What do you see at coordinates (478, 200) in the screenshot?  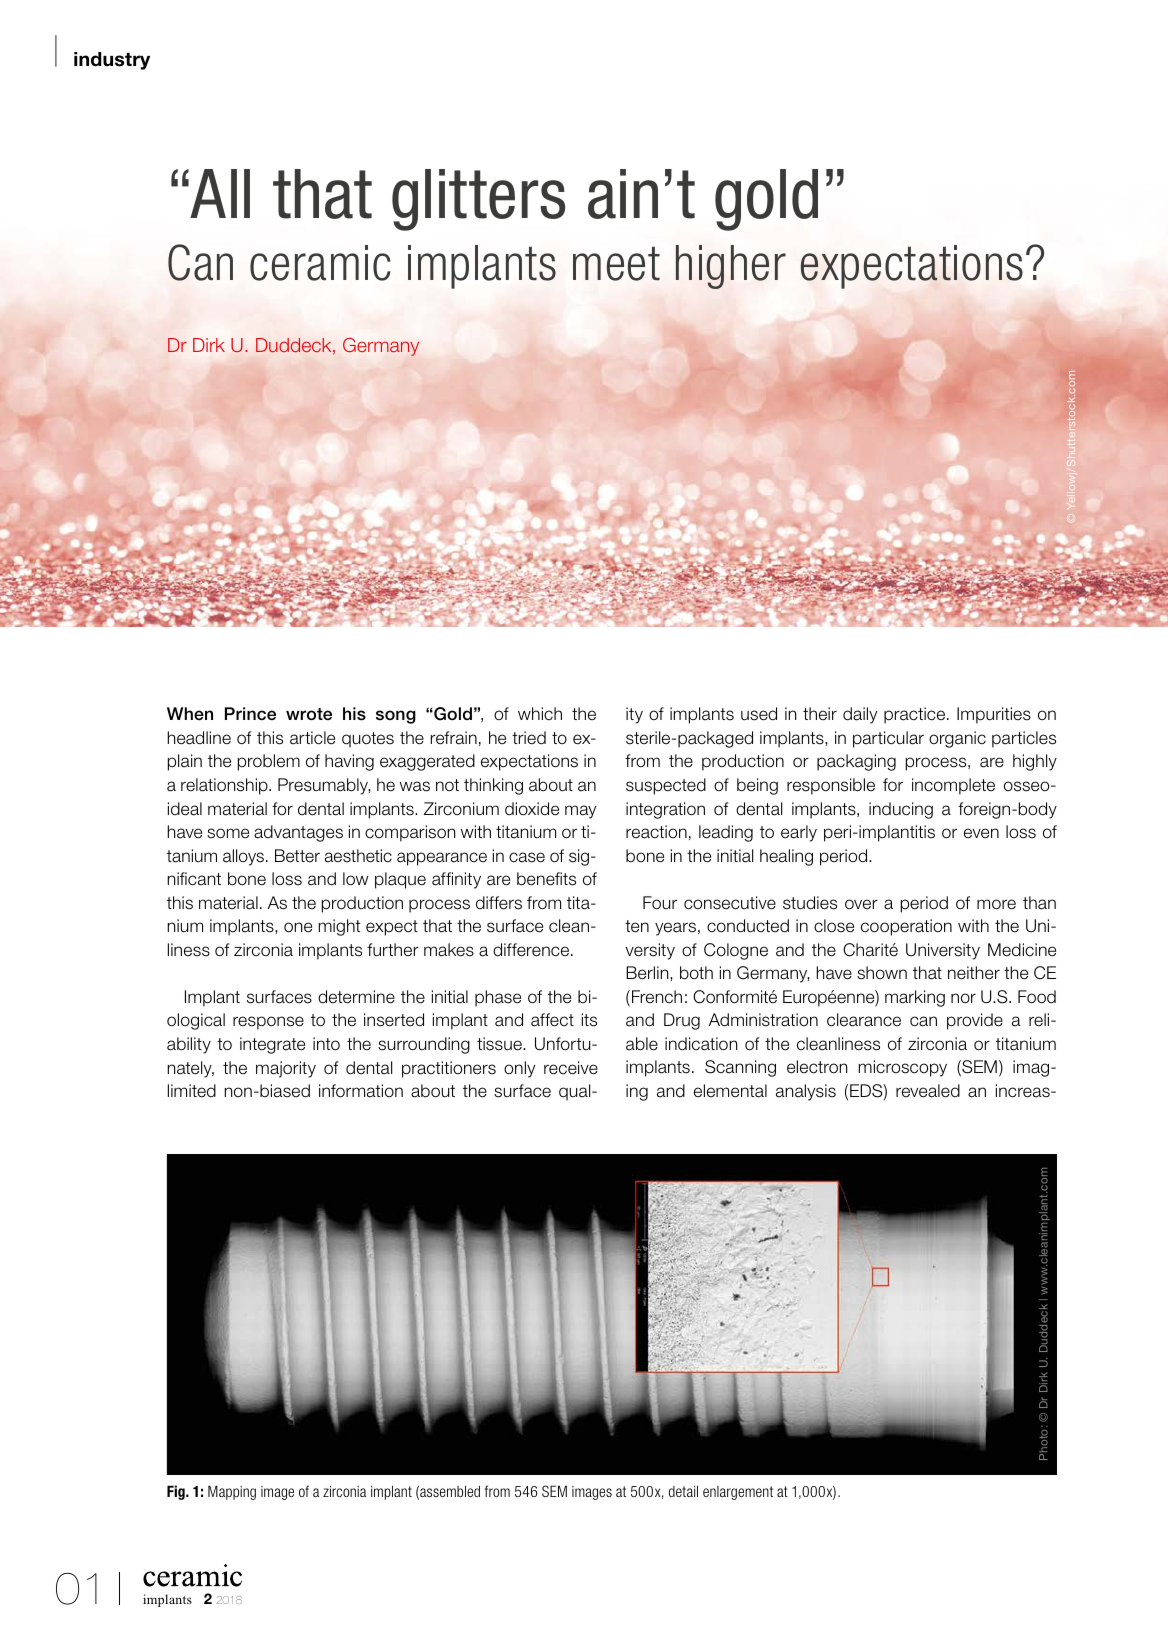 I see `glitters` at bounding box center [478, 200].
